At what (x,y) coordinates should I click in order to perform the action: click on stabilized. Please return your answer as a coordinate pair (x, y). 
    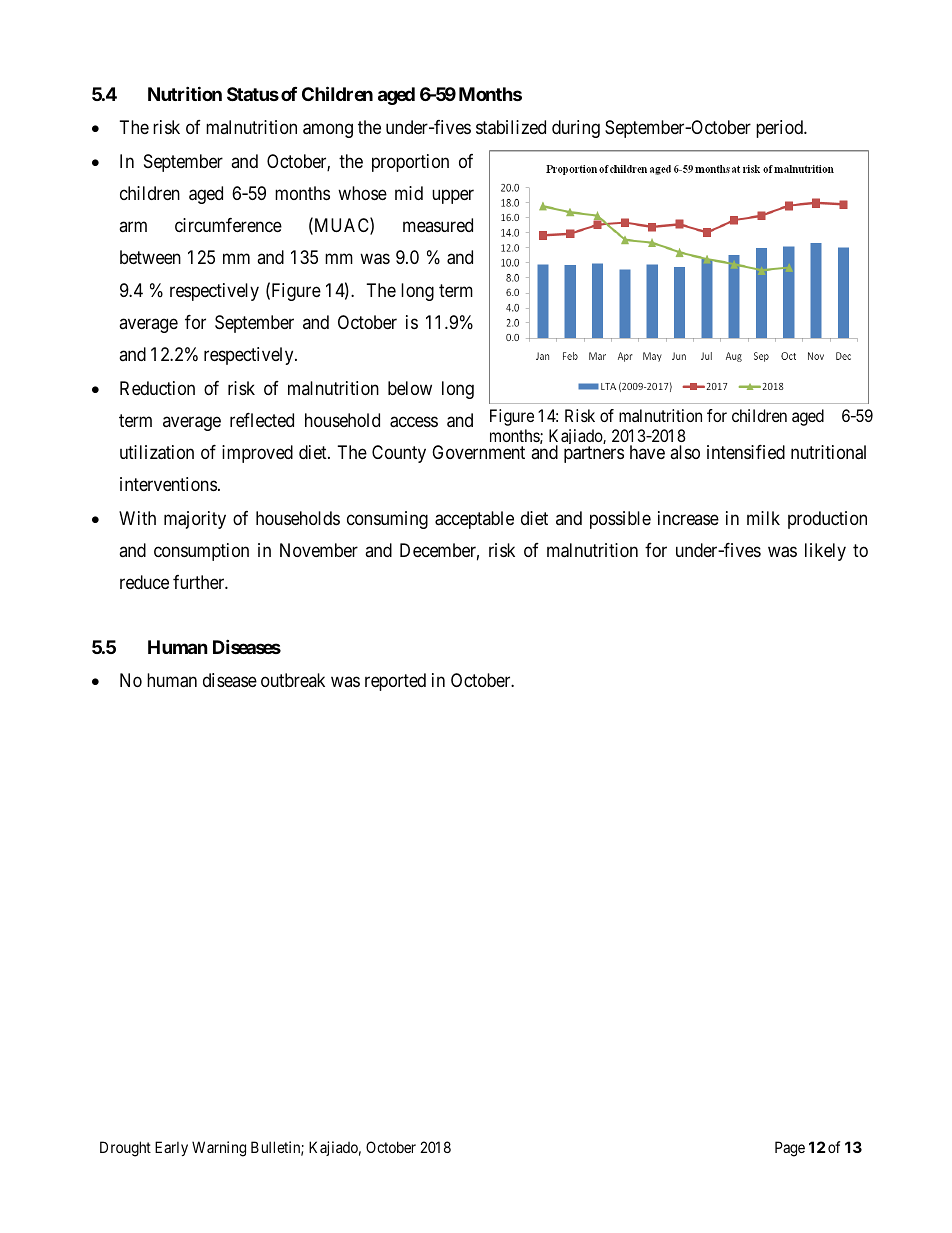
    Looking at the image, I should click on (511, 127).
